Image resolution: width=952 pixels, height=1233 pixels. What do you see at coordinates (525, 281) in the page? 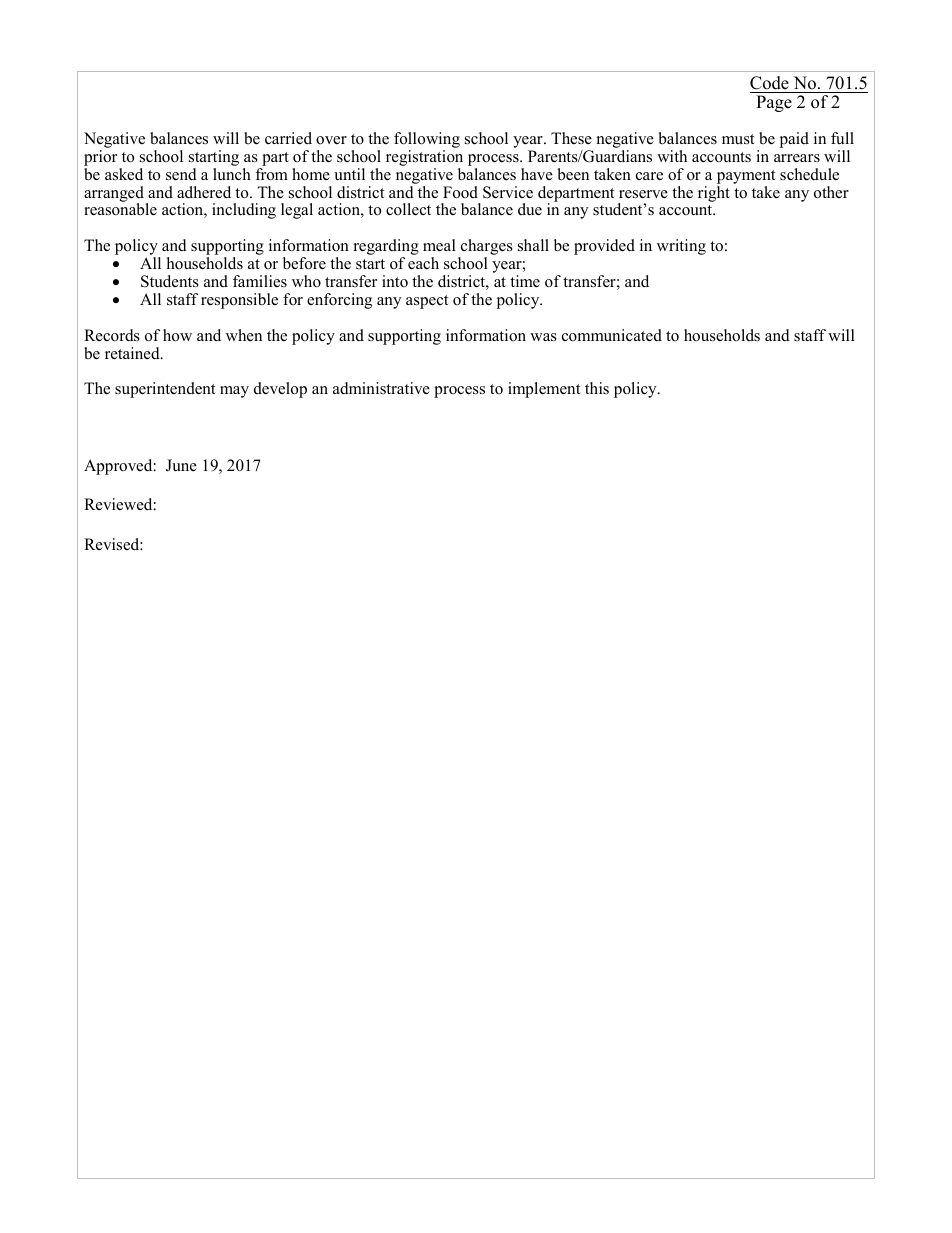
I see `time` at bounding box center [525, 281].
